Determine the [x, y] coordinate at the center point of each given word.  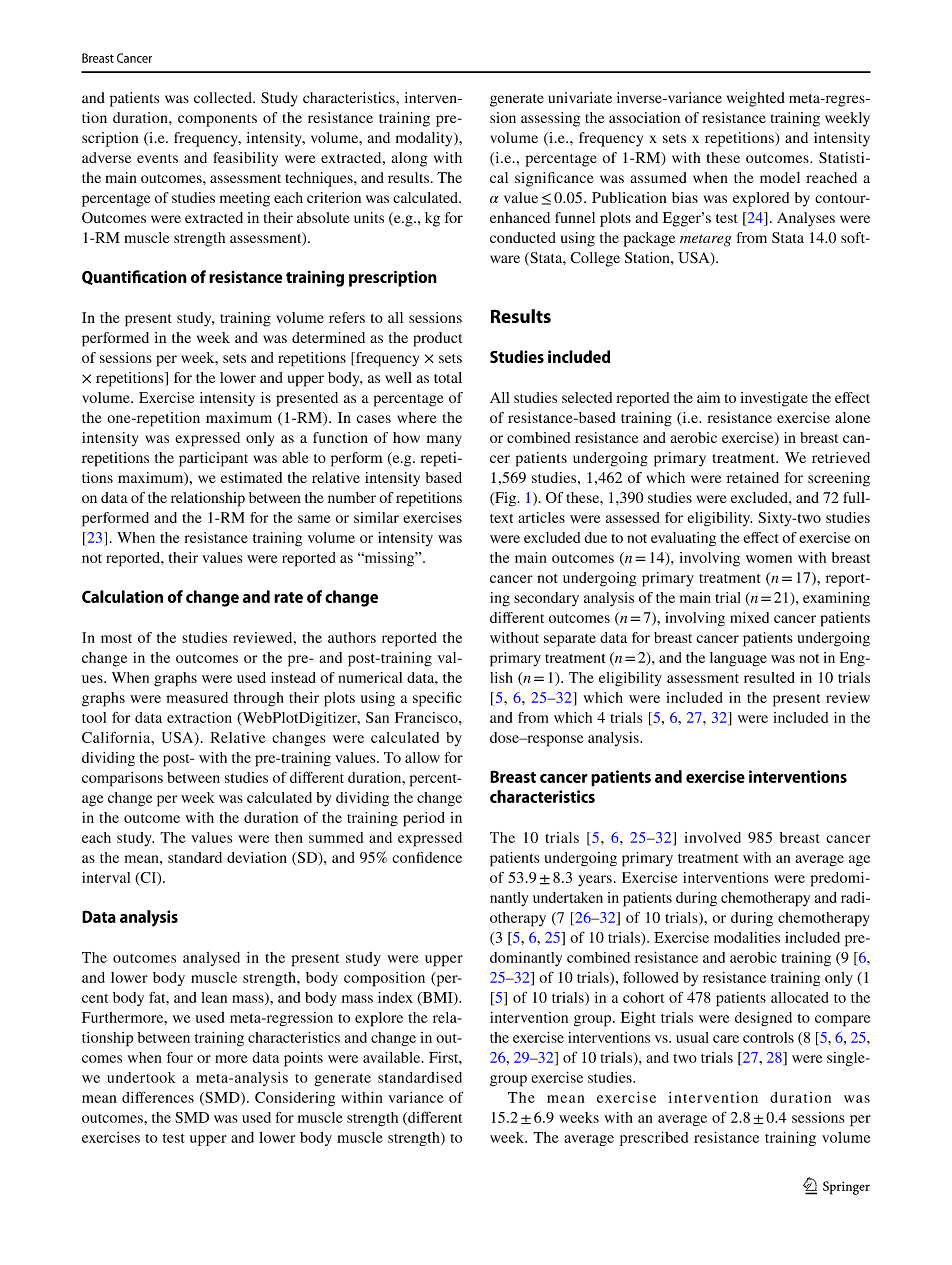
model [780, 177]
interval [106, 877]
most [116, 638]
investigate [774, 399]
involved [712, 837]
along [409, 159]
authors [352, 637]
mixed [749, 617]
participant [213, 459]
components [217, 120]
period [424, 819]
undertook [141, 1077]
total [448, 377]
